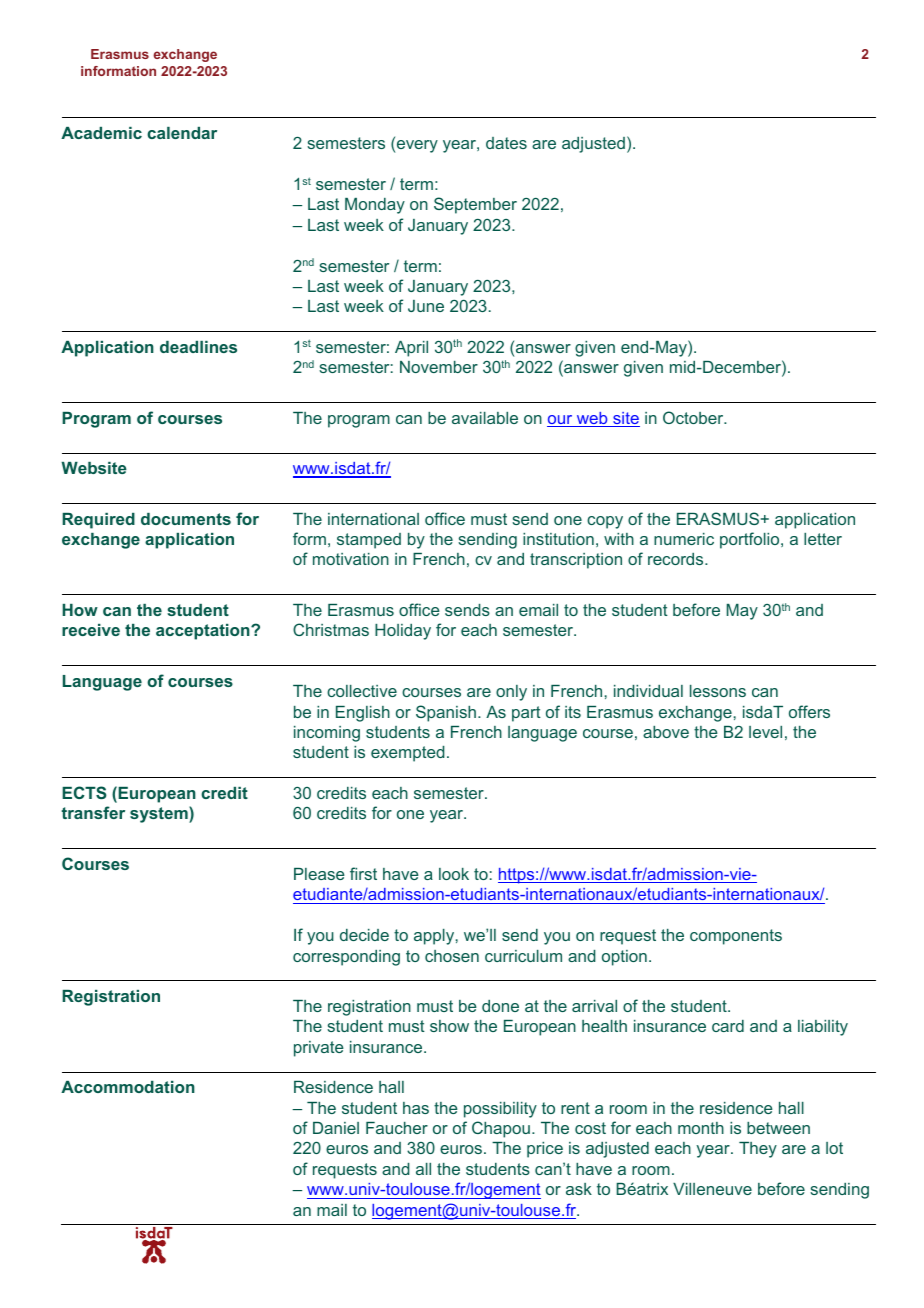  I want to click on dates, so click(506, 143).
